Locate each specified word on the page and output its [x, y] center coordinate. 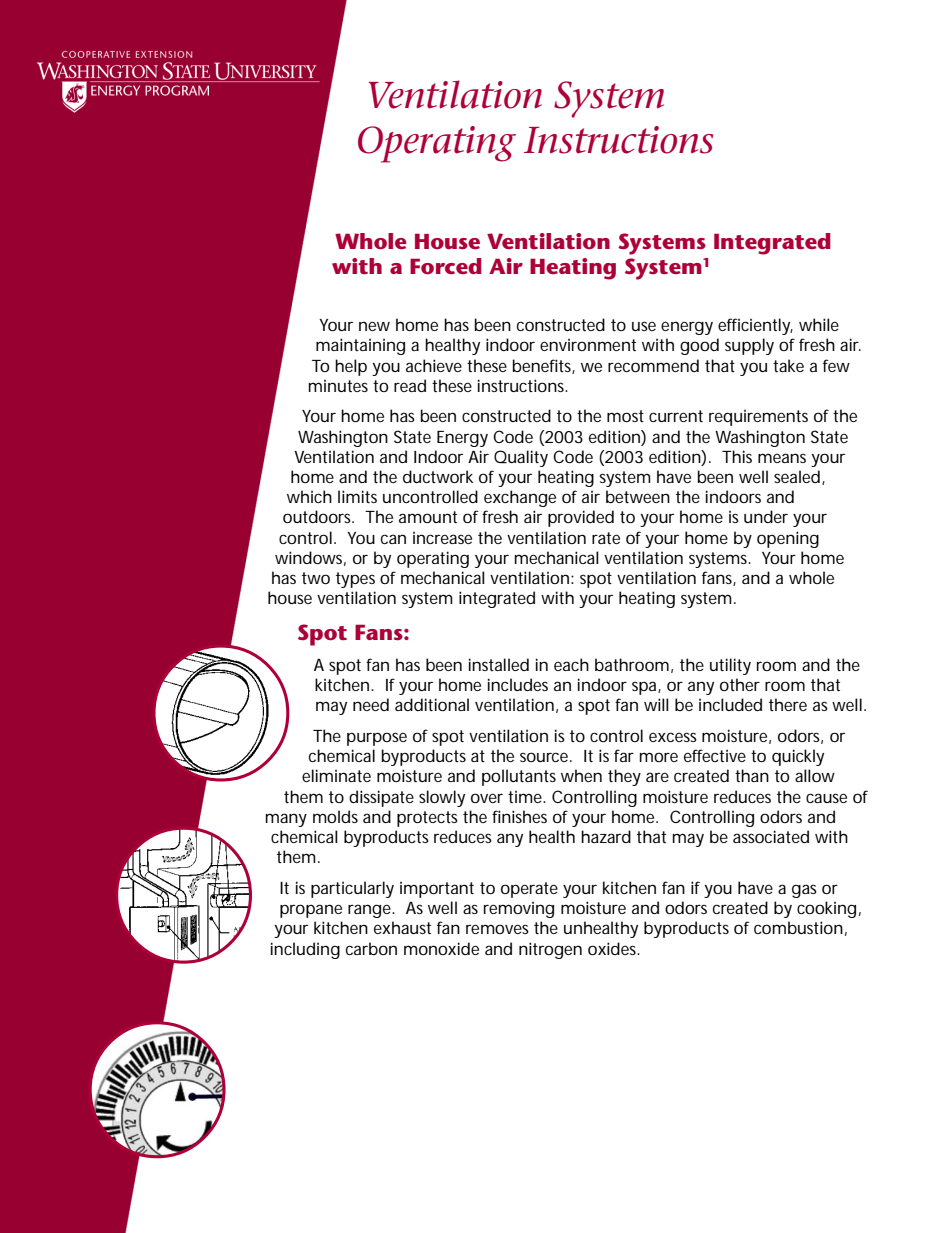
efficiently [755, 326]
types [355, 580]
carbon [371, 948]
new [374, 326]
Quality [521, 458]
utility [730, 666]
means [782, 458]
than [752, 775]
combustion [798, 927]
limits [357, 496]
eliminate [336, 775]
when [581, 775]
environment [588, 345]
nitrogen [550, 950]
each [571, 664]
